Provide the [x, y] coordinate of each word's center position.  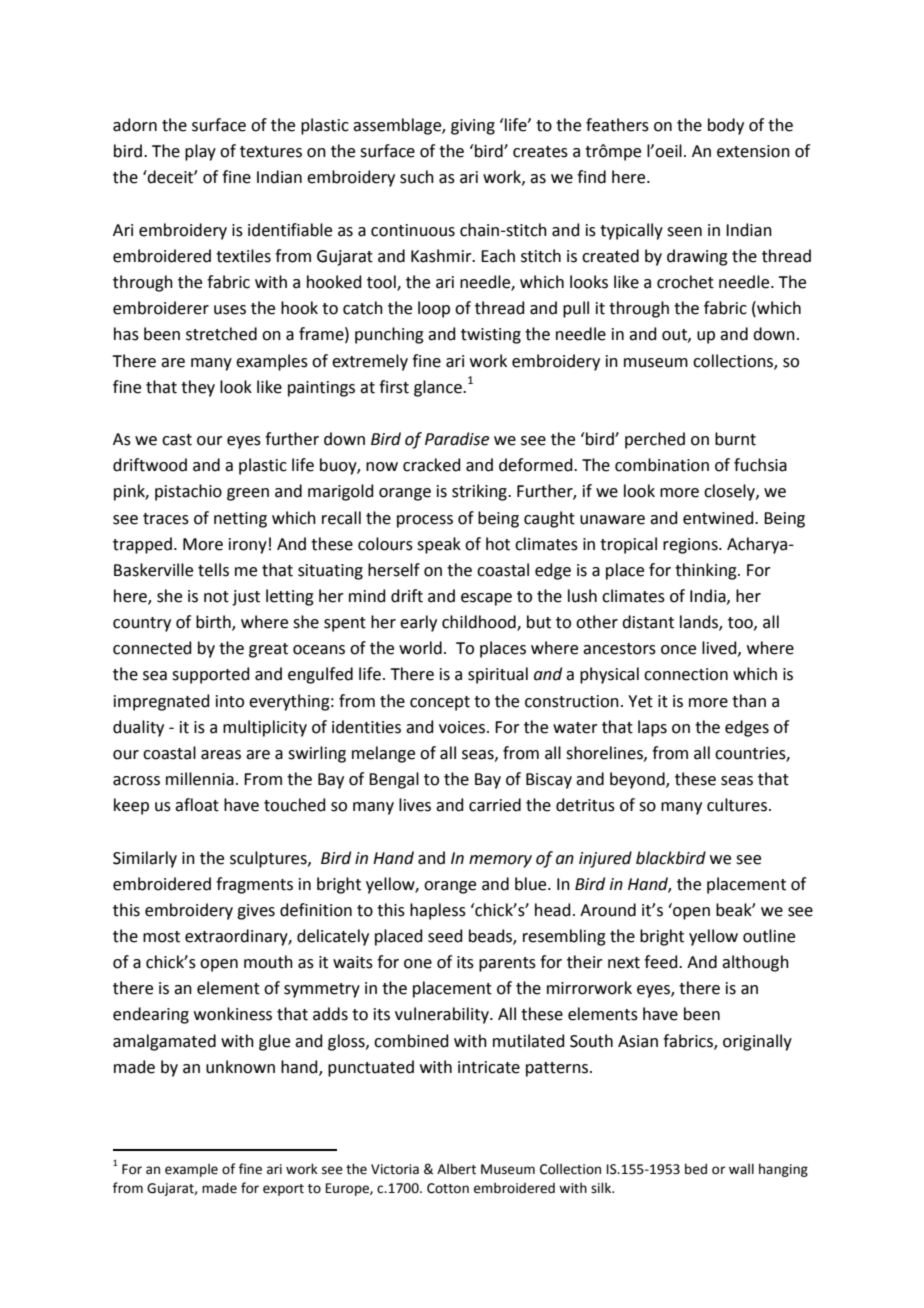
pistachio [188, 492]
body [726, 126]
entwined [719, 518]
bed [696, 1169]
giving [473, 127]
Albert [456, 1169]
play [200, 152]
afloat [197, 805]
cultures [737, 805]
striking [480, 492]
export [283, 1190]
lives [415, 805]
